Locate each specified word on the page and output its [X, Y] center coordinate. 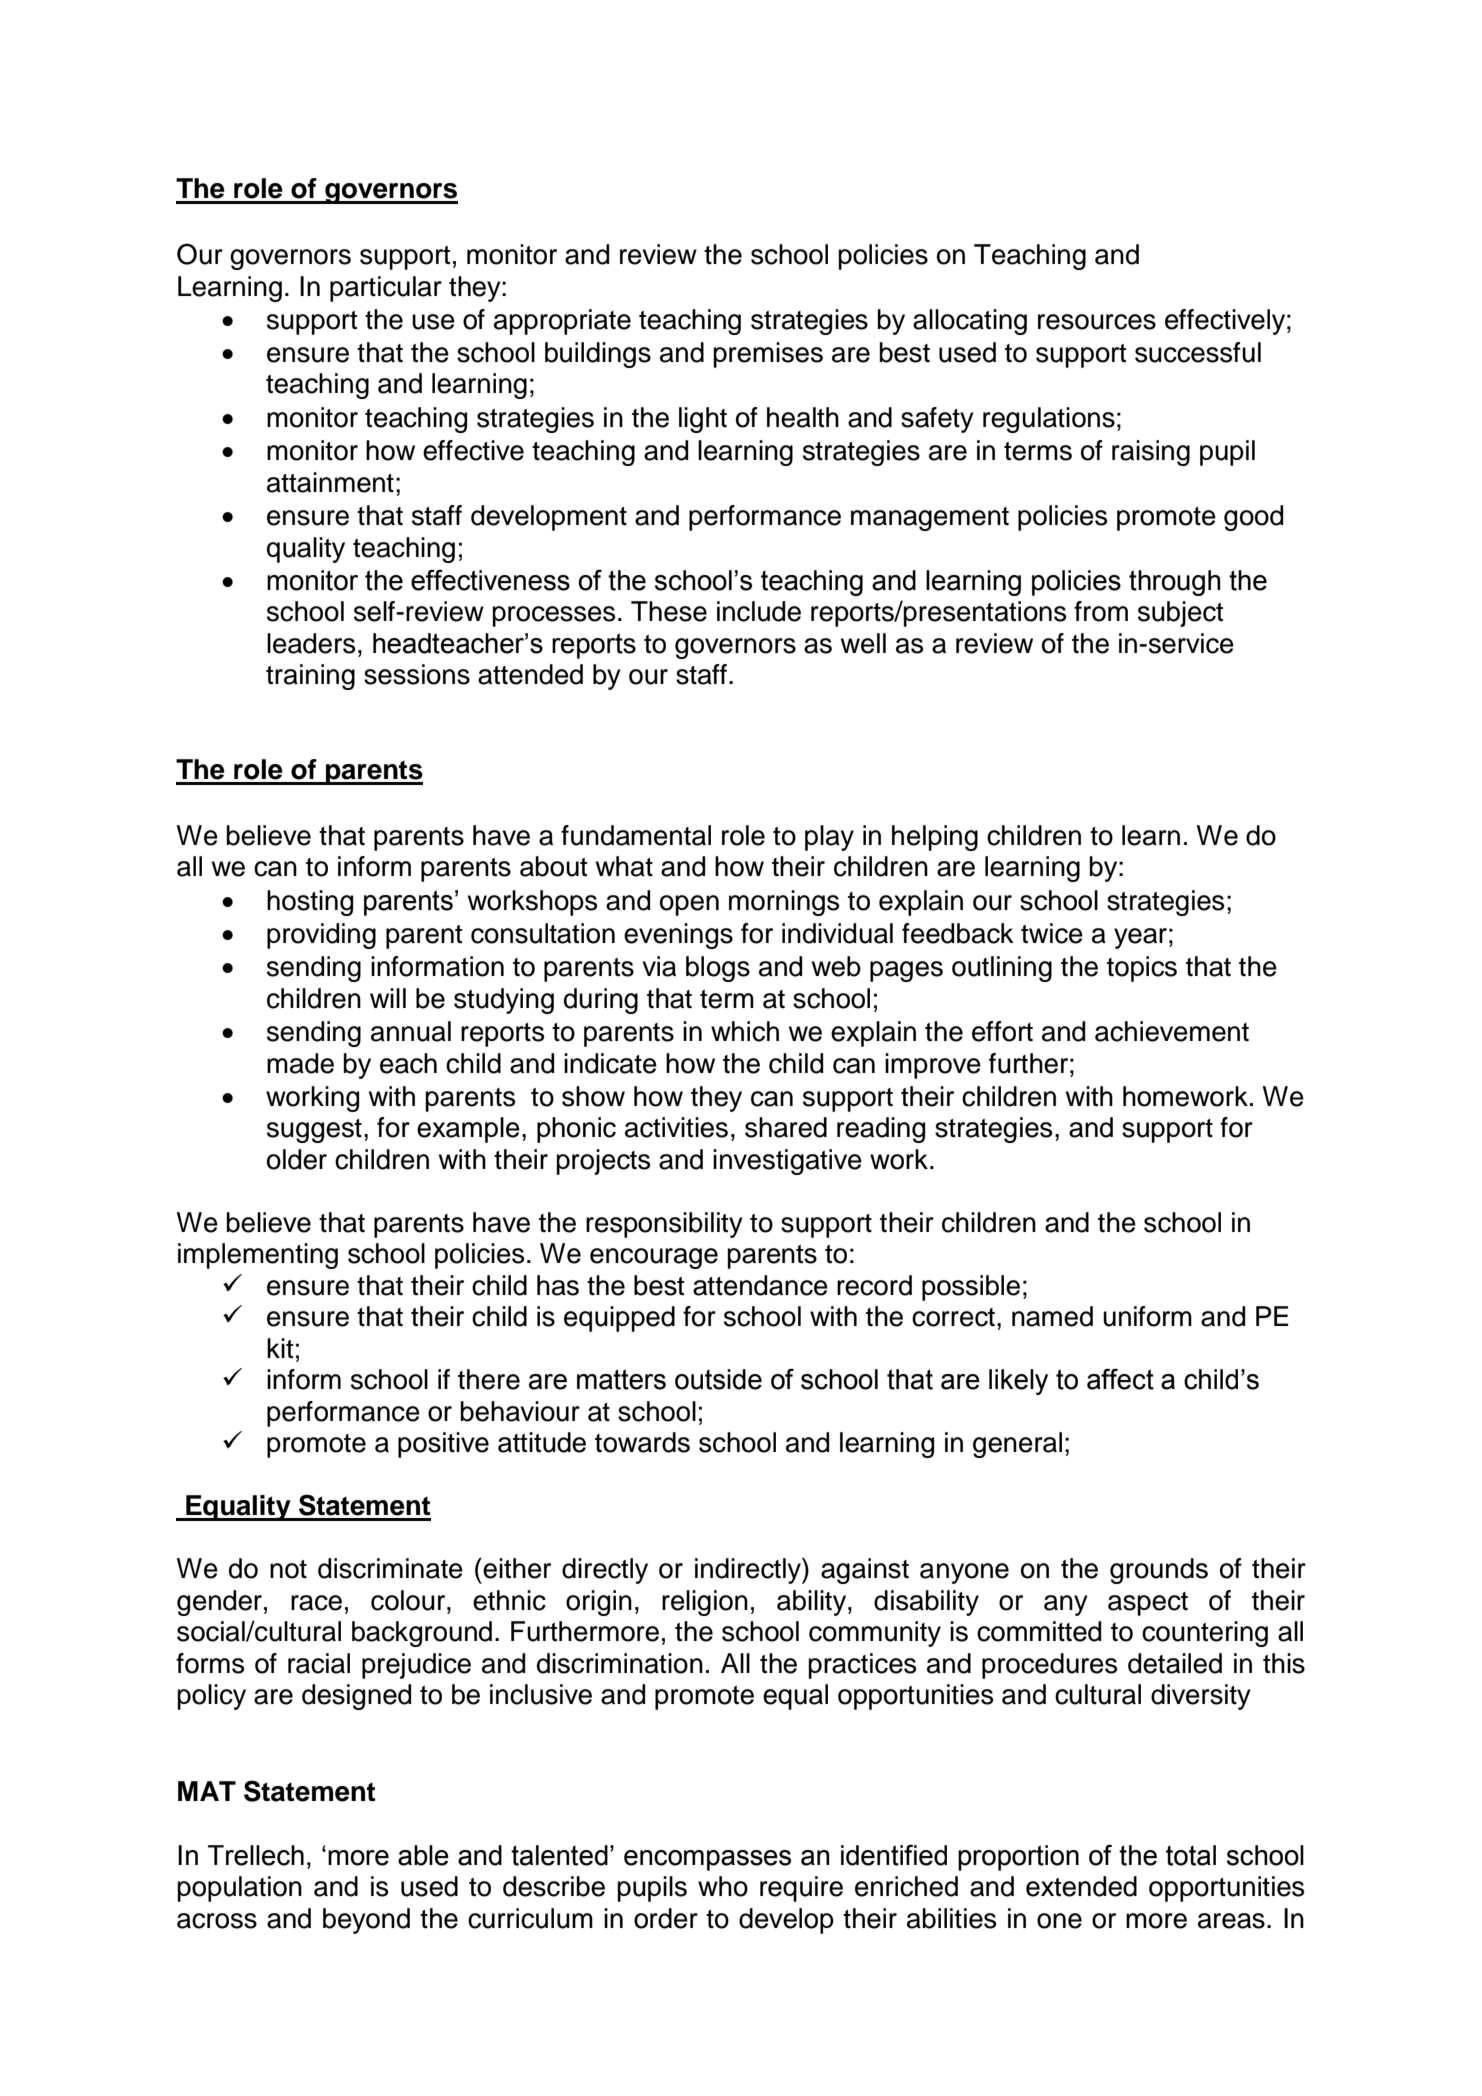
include [759, 611]
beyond [366, 1921]
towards [642, 1442]
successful [1198, 352]
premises [768, 355]
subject [1180, 614]
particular [386, 289]
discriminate [390, 1568]
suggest [314, 1131]
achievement [1172, 1031]
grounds [1159, 1571]
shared [786, 1127]
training [310, 677]
